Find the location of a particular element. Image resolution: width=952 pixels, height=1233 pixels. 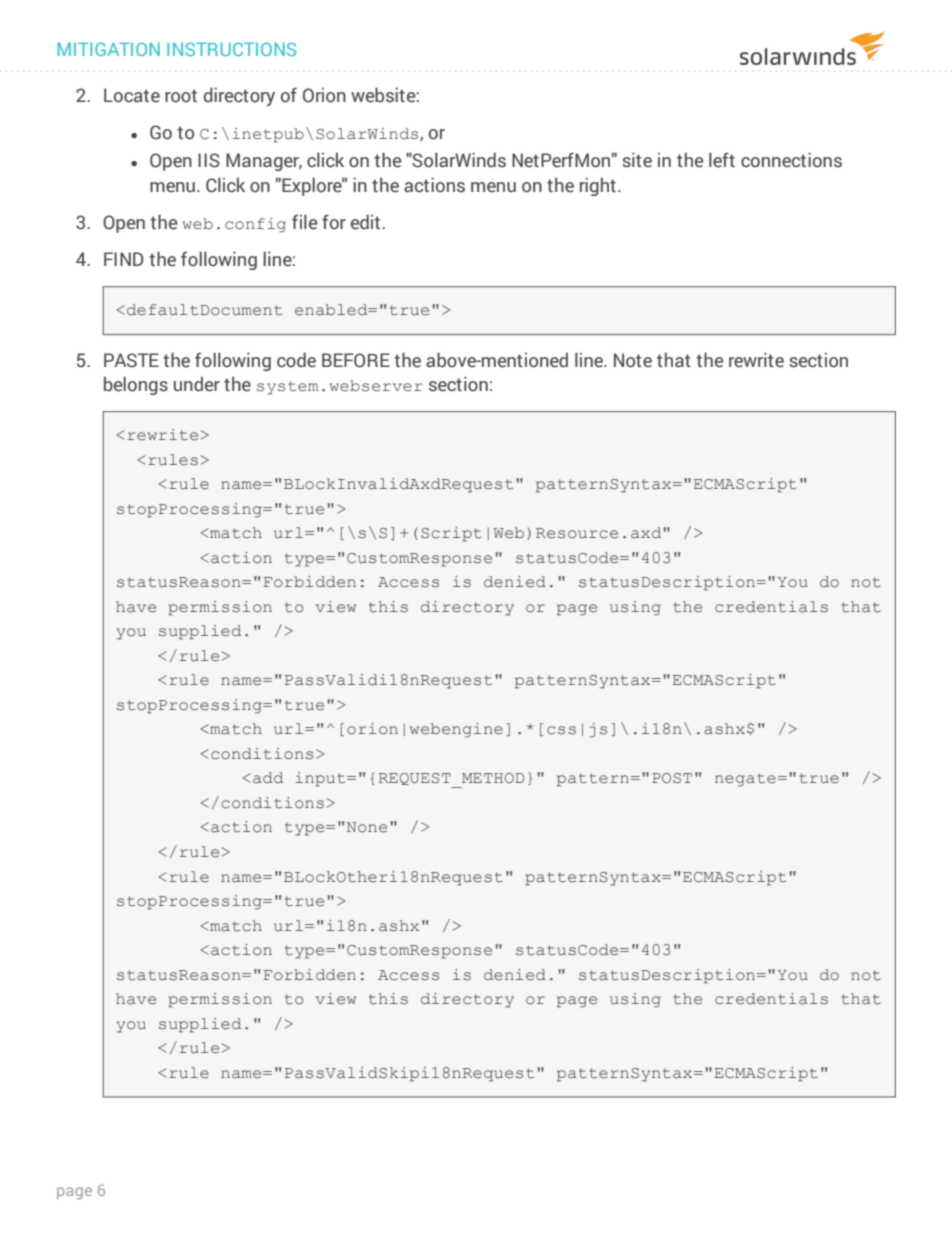

Note is located at coordinates (633, 360).
